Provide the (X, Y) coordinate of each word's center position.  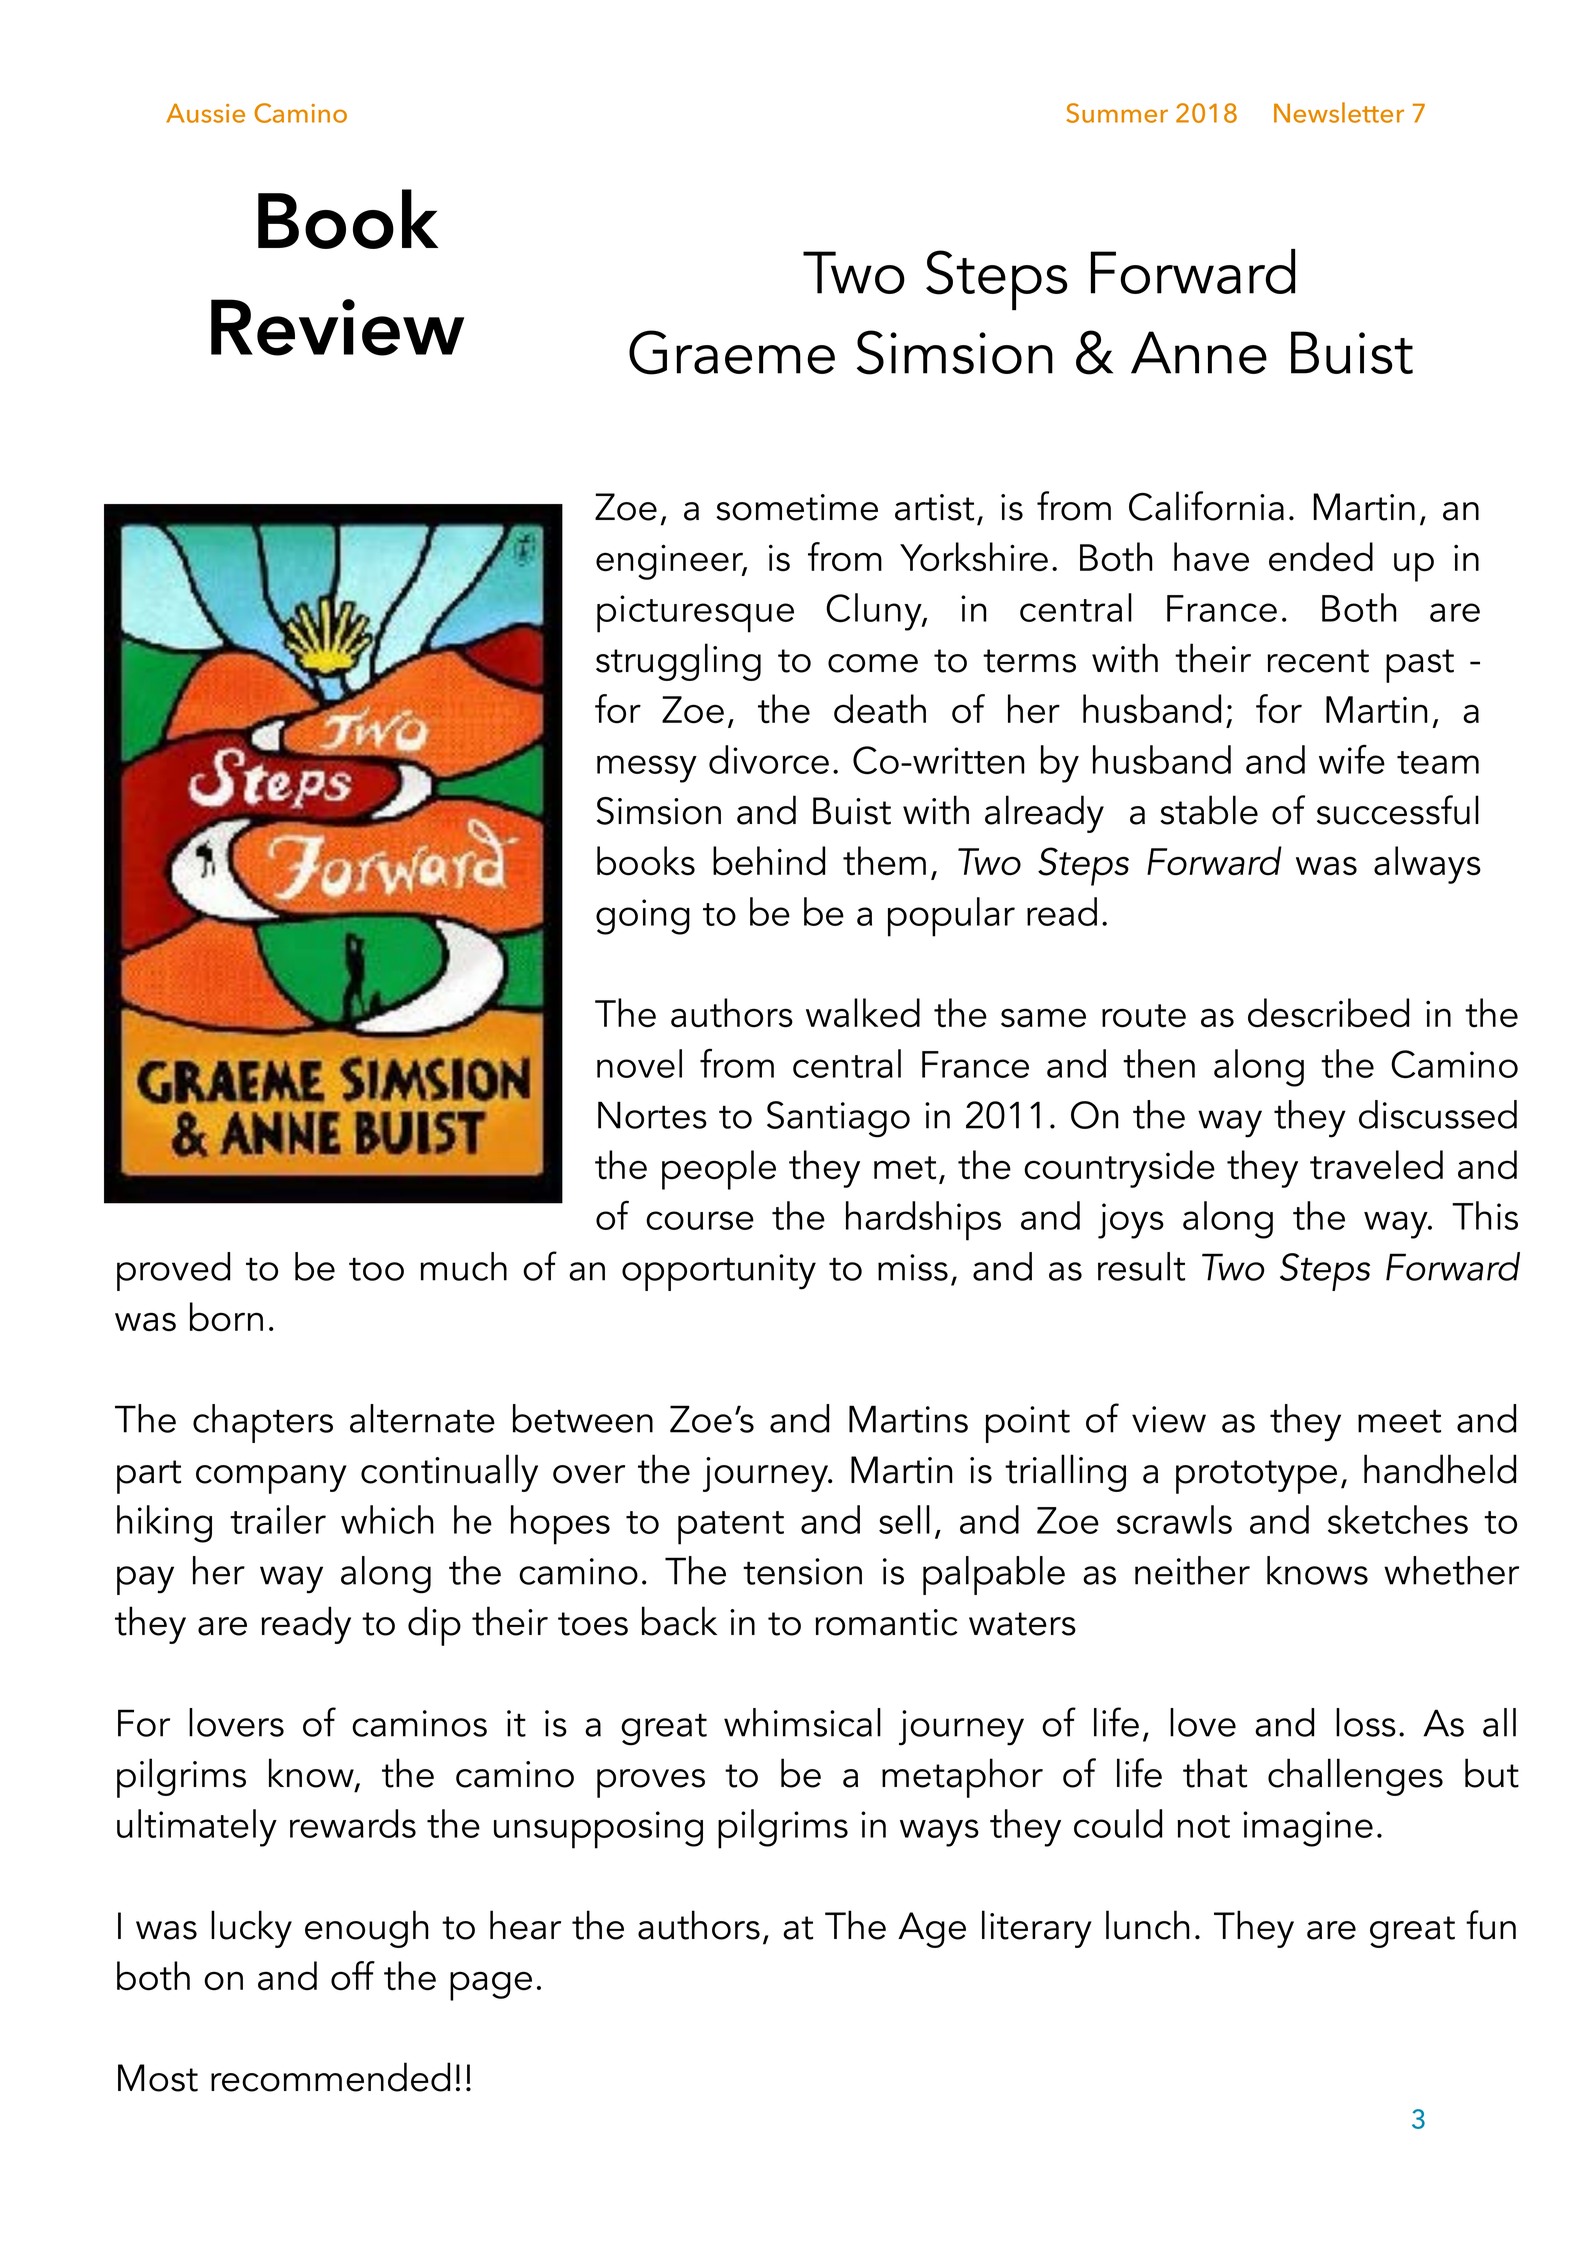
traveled (1376, 1165)
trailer (278, 1519)
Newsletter (1339, 112)
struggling (678, 662)
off (353, 1976)
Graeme (732, 352)
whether (1451, 1570)
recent (1318, 661)
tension (802, 1571)
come (873, 663)
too (376, 1269)
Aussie (205, 113)
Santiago (838, 1119)
